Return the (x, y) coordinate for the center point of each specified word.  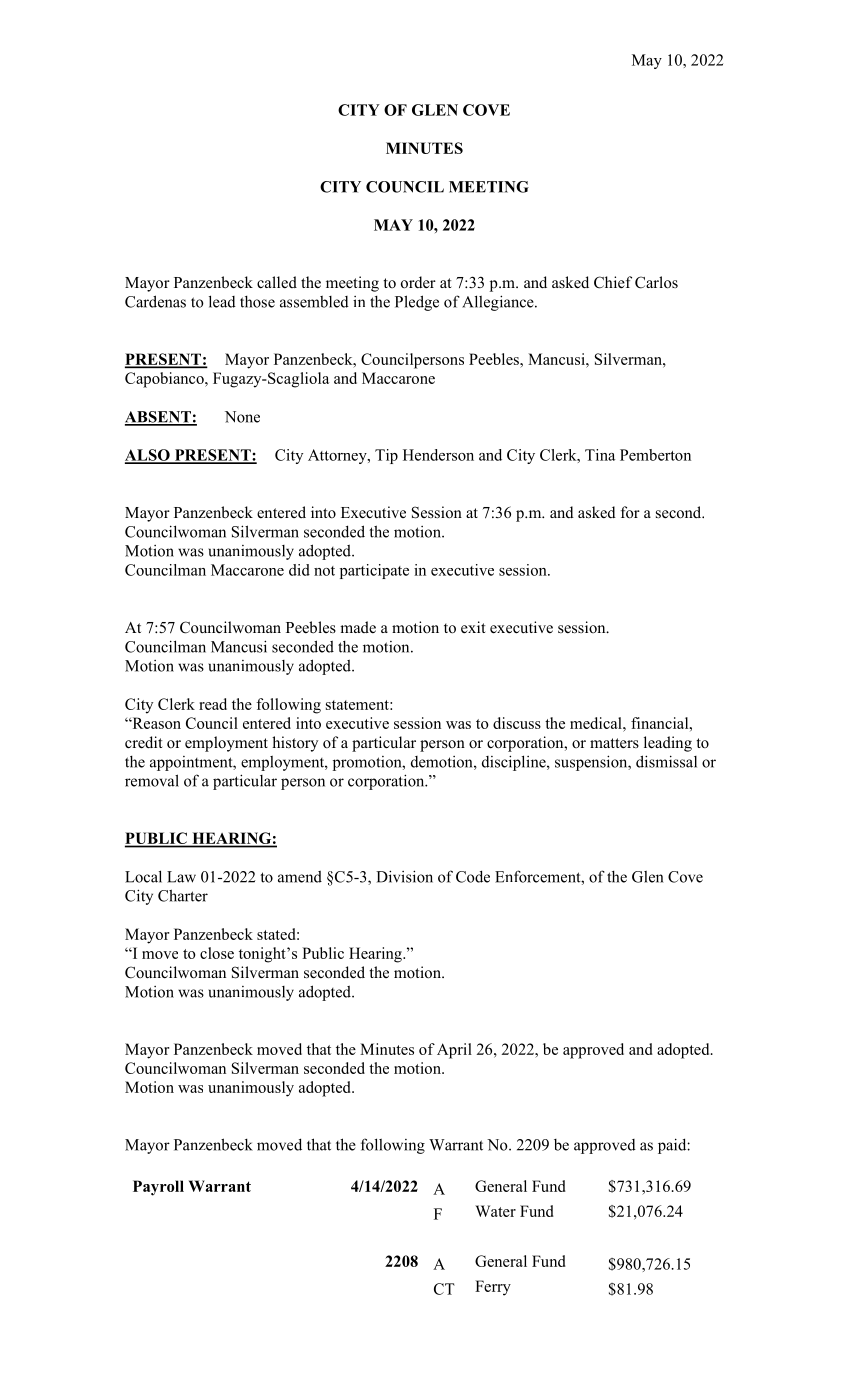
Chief (613, 282)
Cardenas (155, 301)
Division (404, 876)
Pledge (417, 303)
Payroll (158, 1188)
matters (614, 743)
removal (152, 780)
